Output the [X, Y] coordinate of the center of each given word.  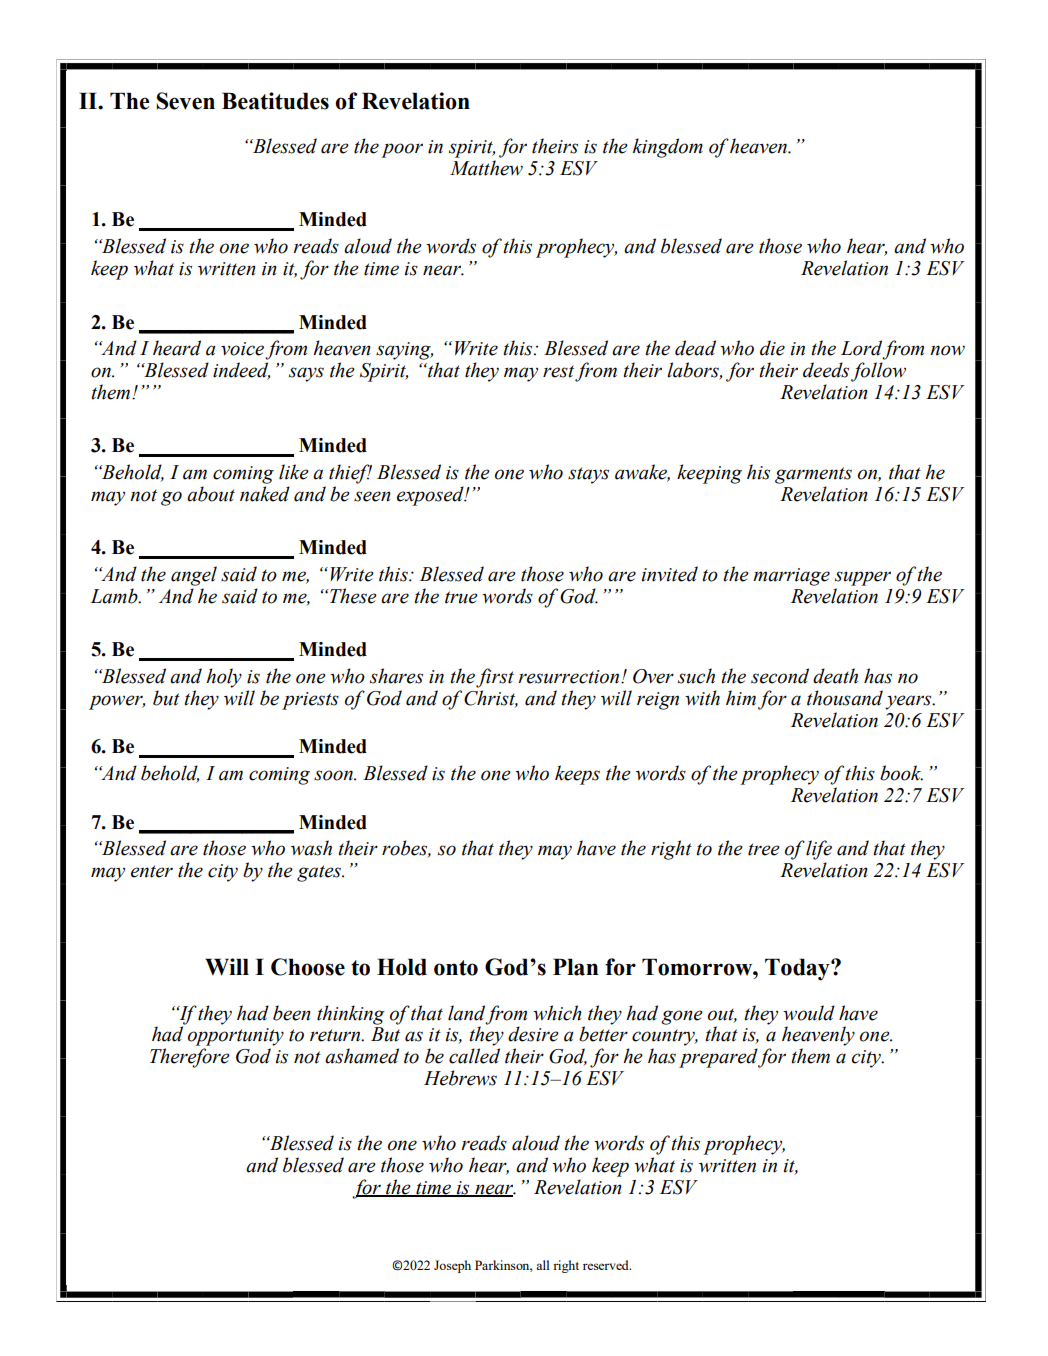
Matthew [486, 168]
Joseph [452, 1266]
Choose [308, 967]
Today [798, 969]
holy [224, 678]
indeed [241, 371]
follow [878, 372]
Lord [861, 348]
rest [558, 371]
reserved [607, 1265]
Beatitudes [275, 101]
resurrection [570, 677]
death [835, 676]
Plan [575, 967]
